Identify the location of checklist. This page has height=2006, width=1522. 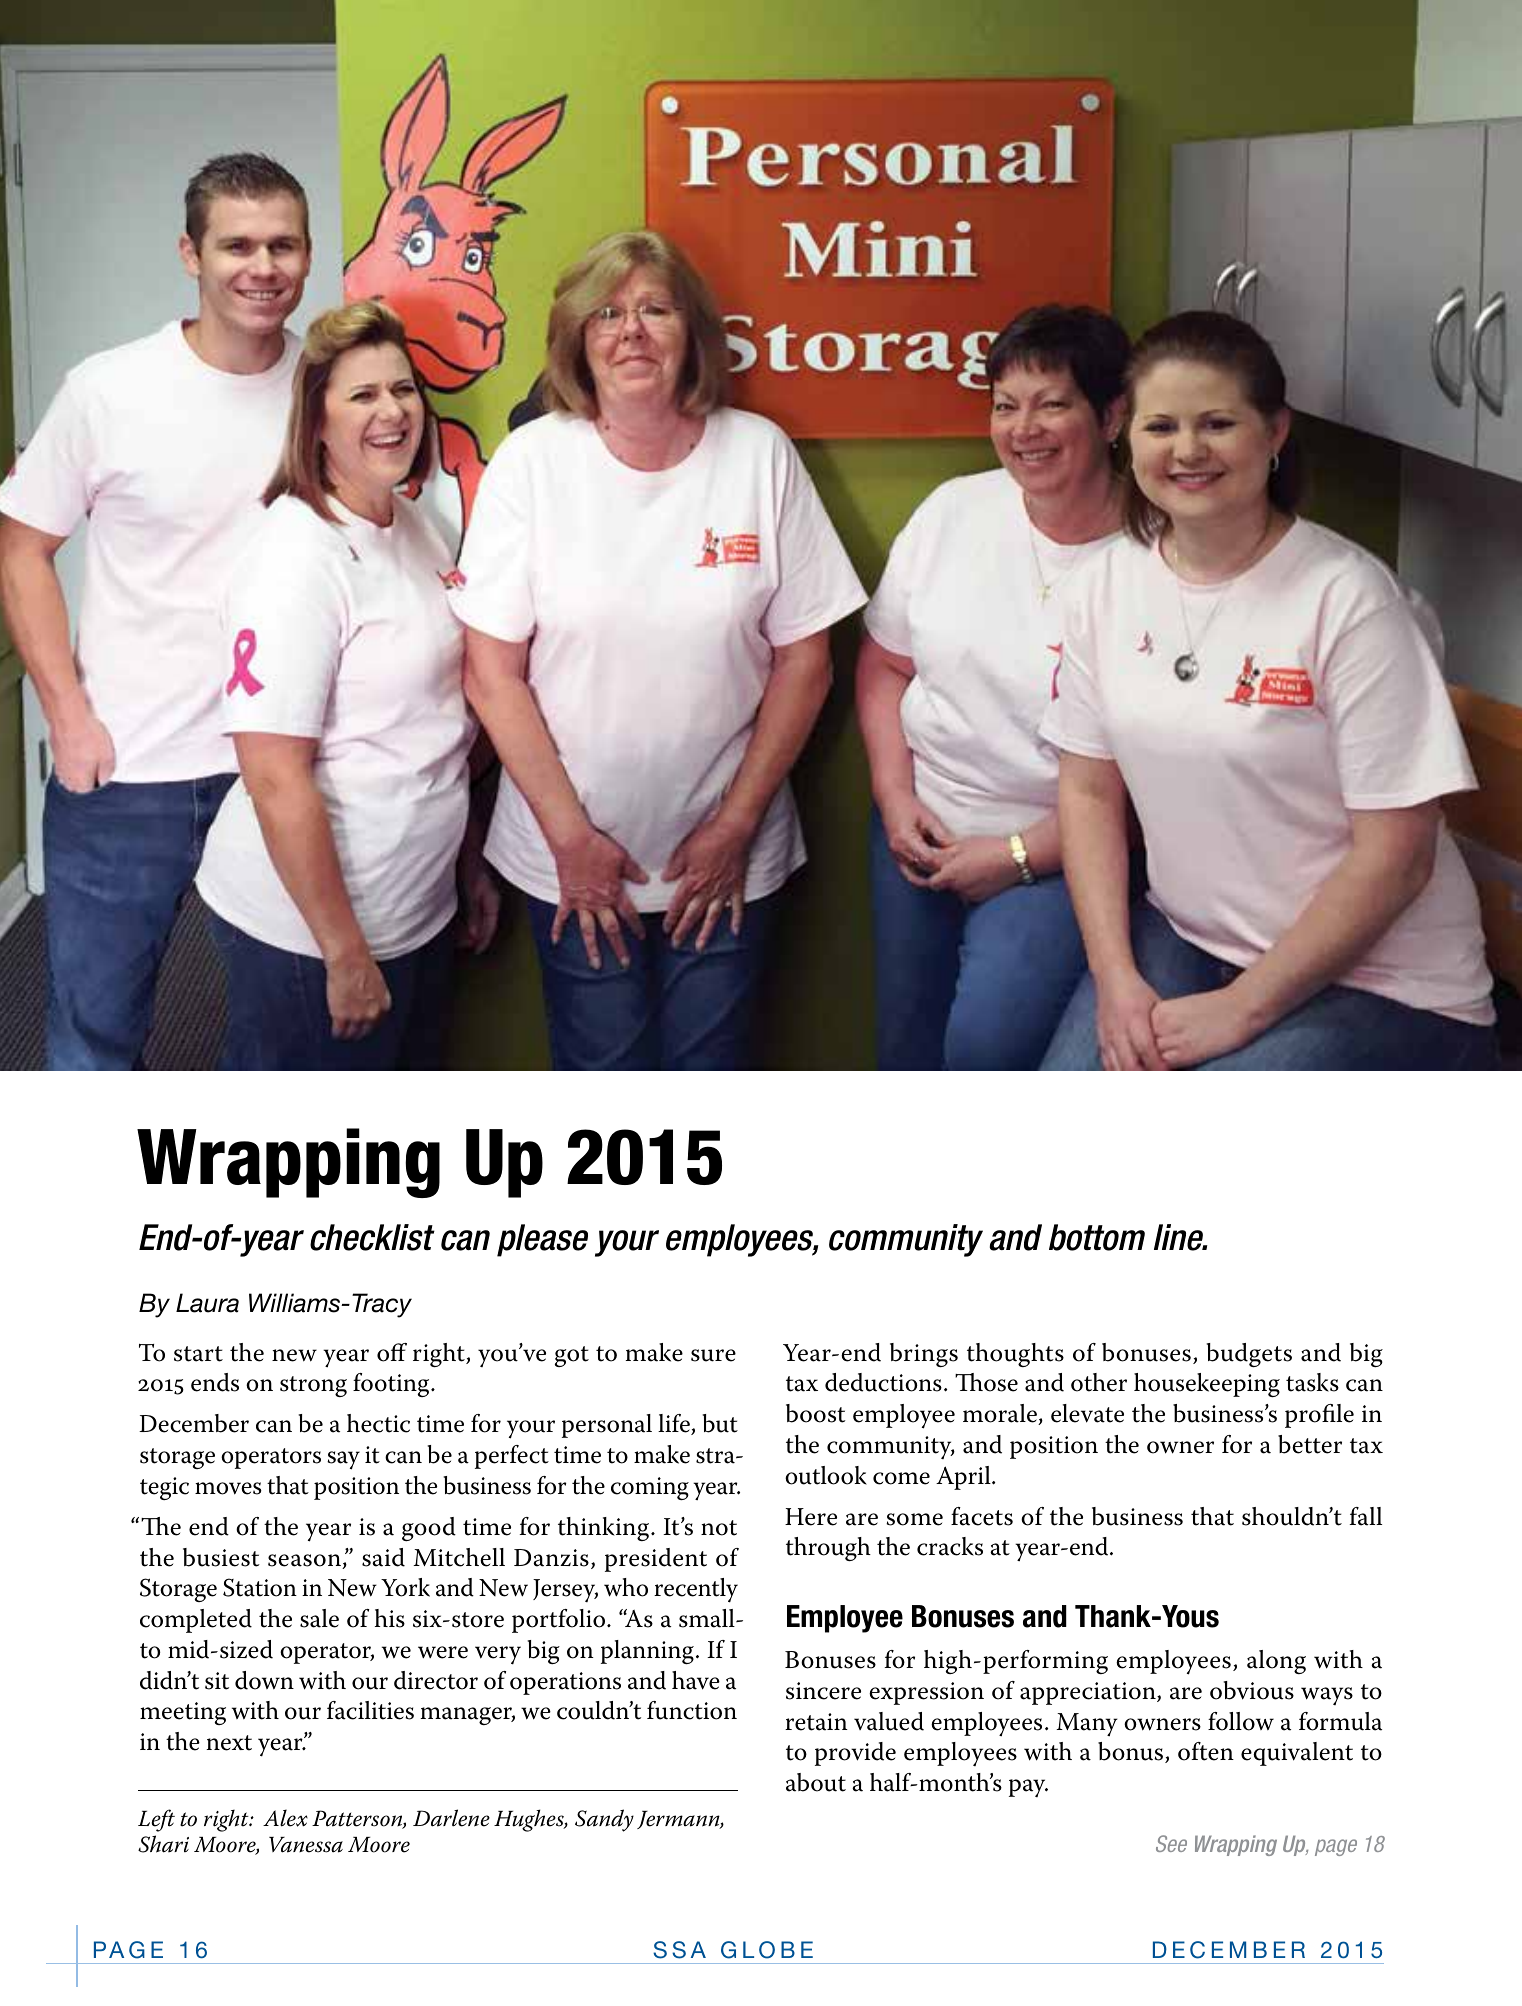
(372, 1237).
